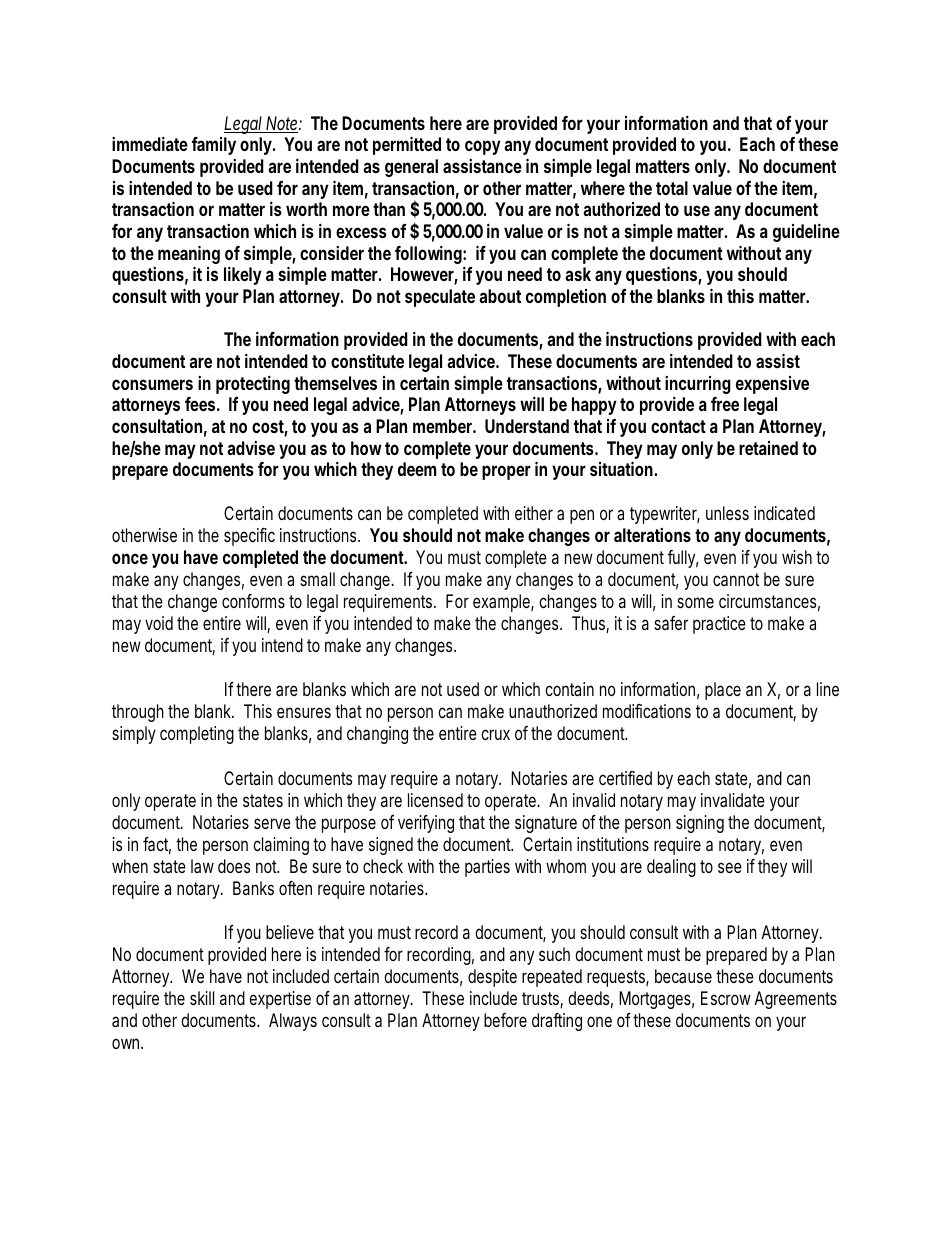  Describe the element at coordinates (483, 147) in the page. I see `copy` at that location.
